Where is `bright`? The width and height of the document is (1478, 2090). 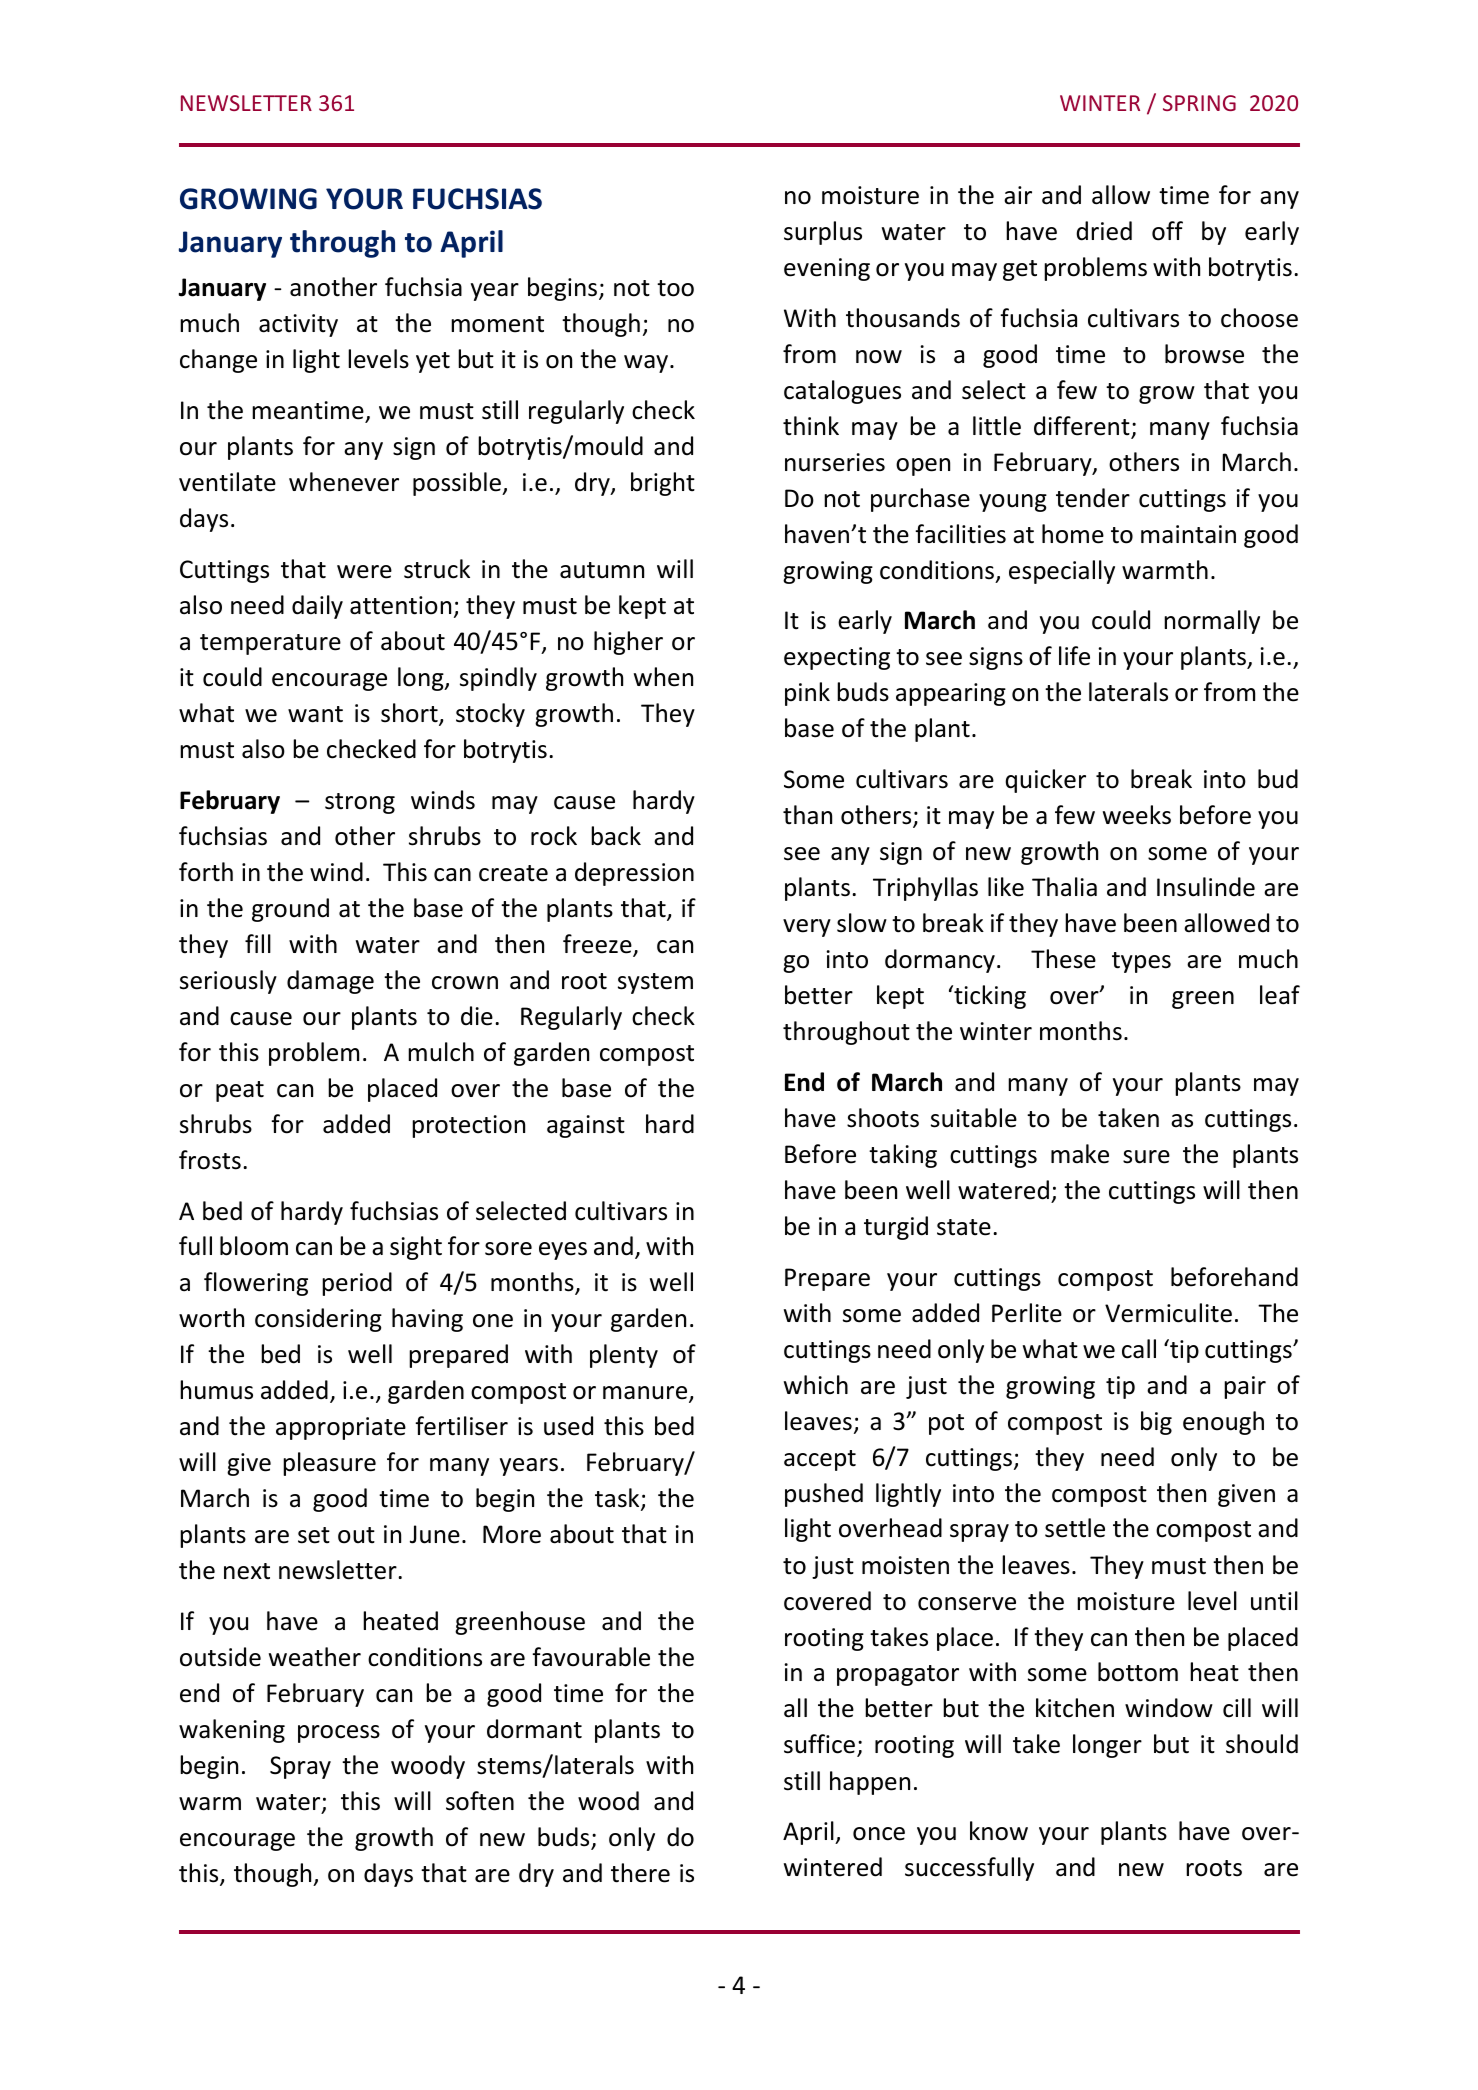
bright is located at coordinates (663, 484).
